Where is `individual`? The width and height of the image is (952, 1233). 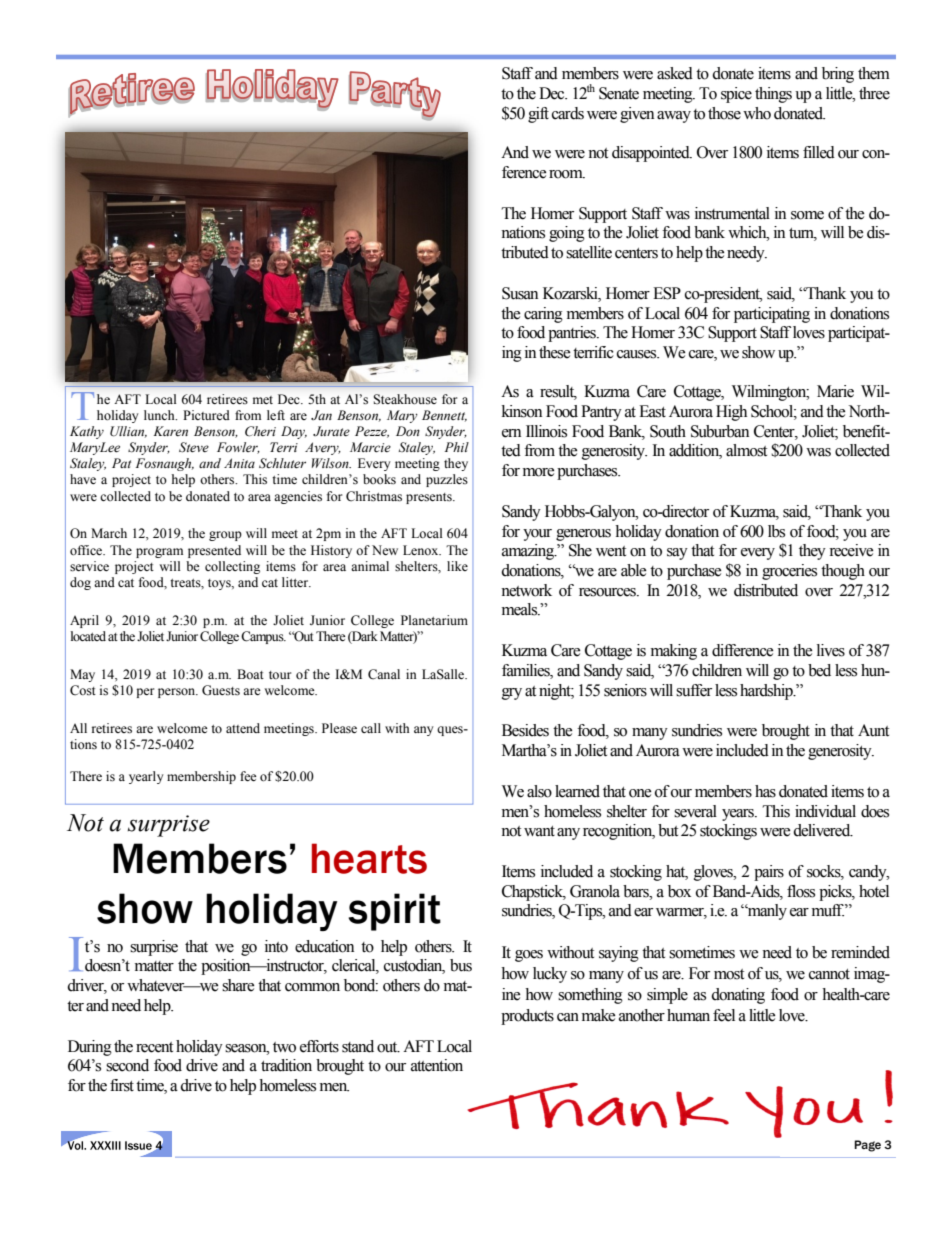
individual is located at coordinates (825, 811).
